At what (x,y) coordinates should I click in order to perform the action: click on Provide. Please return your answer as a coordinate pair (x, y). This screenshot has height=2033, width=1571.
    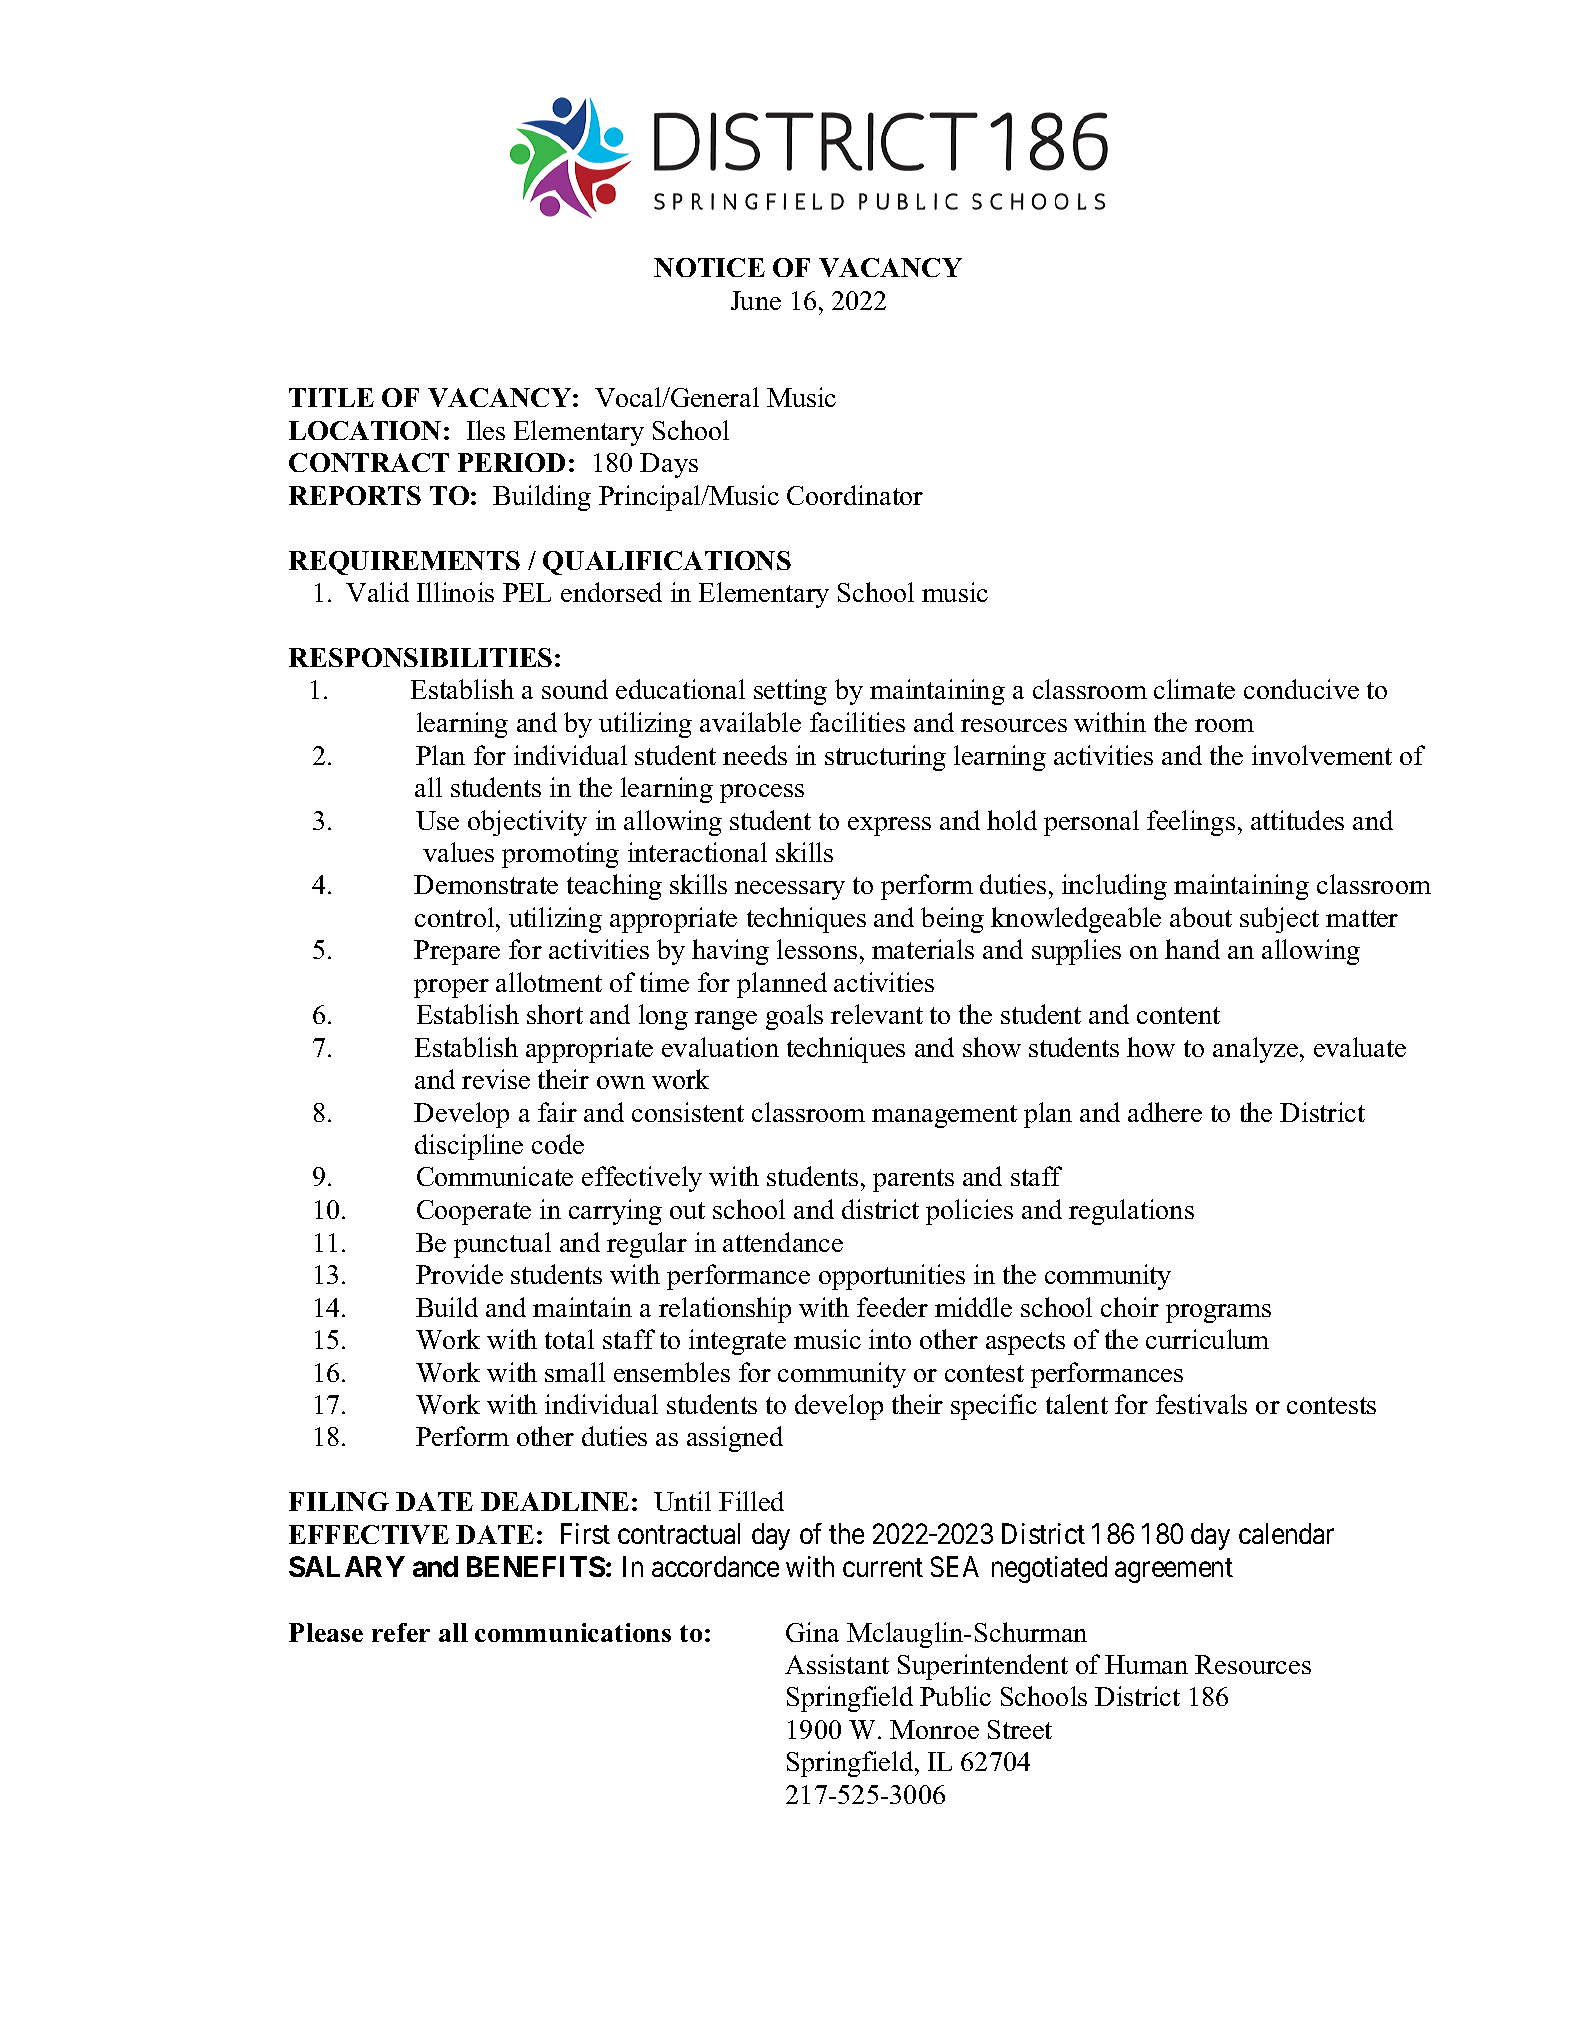
    Looking at the image, I should click on (459, 1274).
